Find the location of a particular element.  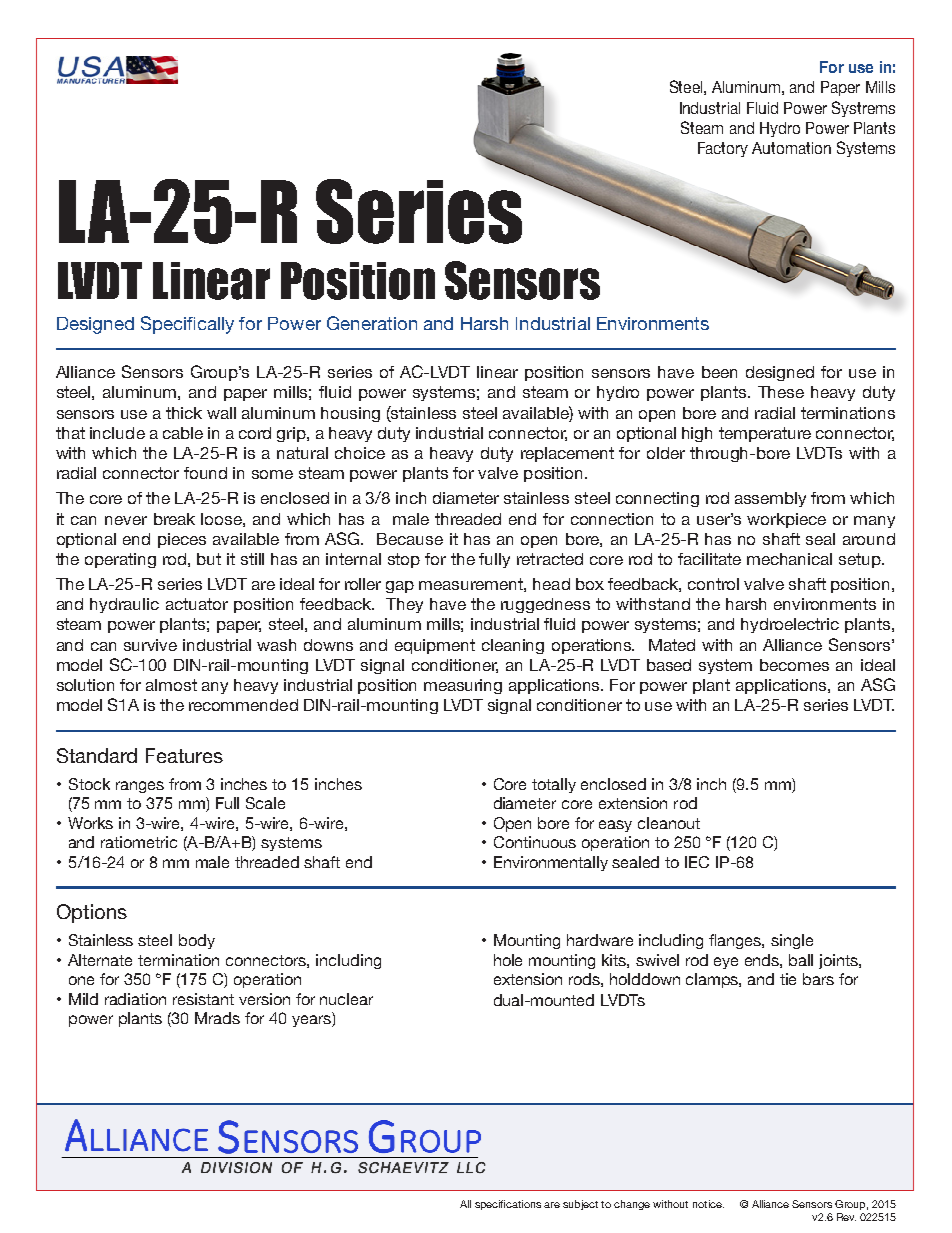

Automation is located at coordinates (791, 148).
